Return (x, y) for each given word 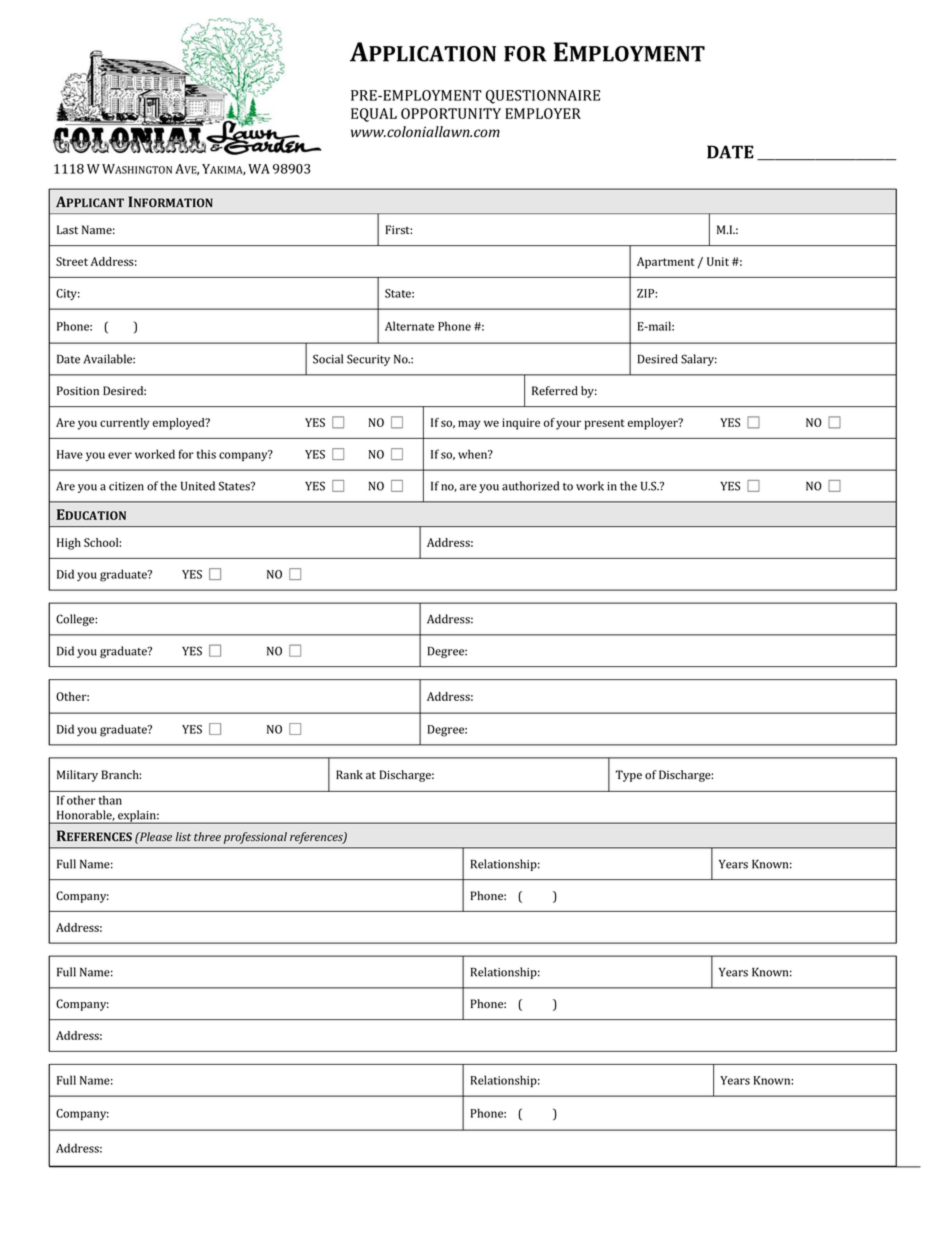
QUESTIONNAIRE (543, 97)
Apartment (666, 263)
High (69, 544)
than (110, 800)
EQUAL (374, 115)
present (605, 424)
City (68, 295)
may (469, 425)
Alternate (409, 326)
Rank (349, 774)
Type (629, 776)
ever (120, 455)
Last (67, 230)
